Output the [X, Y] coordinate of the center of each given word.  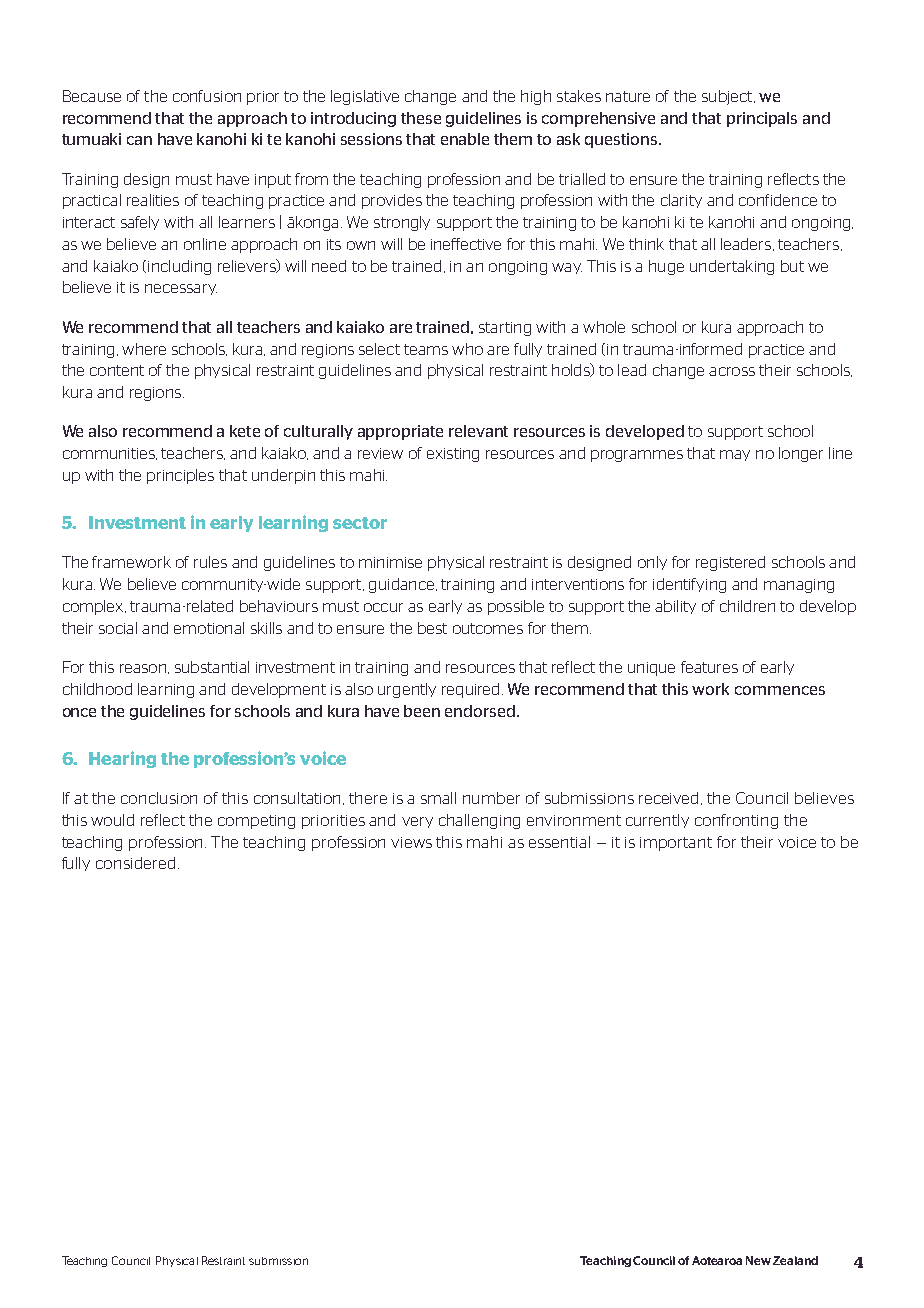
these [421, 118]
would [112, 820]
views [411, 842]
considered [135, 863]
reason [144, 669]
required [470, 690]
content [117, 370]
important [676, 844]
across [732, 371]
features [709, 667]
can [139, 140]
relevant [478, 431]
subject [728, 97]
